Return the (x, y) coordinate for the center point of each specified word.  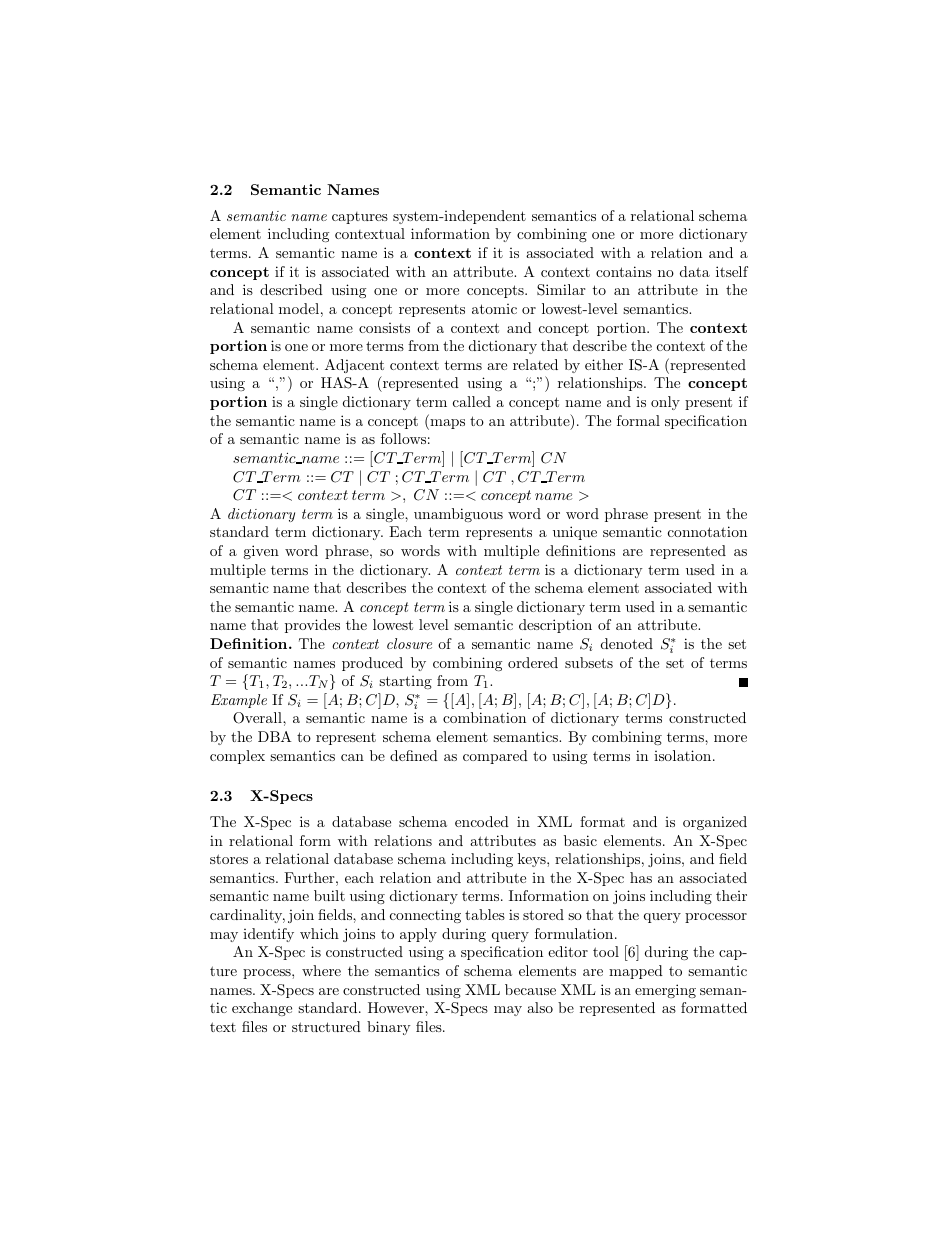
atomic (494, 309)
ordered (533, 662)
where (321, 970)
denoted (627, 643)
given (261, 552)
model (299, 308)
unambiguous (458, 515)
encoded (482, 821)
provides (312, 626)
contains (624, 271)
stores (229, 859)
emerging (665, 991)
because (530, 989)
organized (715, 823)
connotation (707, 531)
